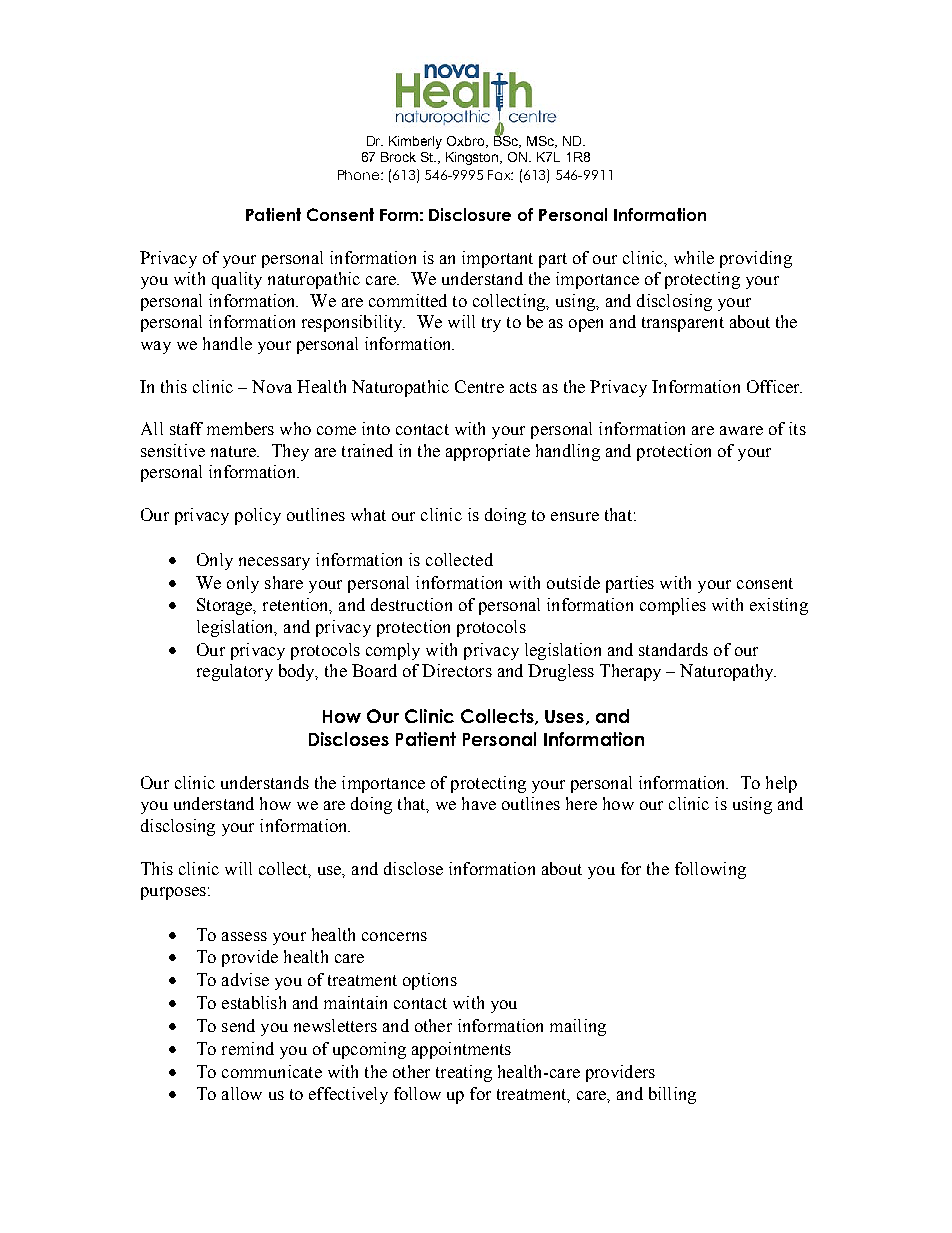 This screenshot has height=1233, width=952. What do you see at coordinates (473, 158) in the screenshot?
I see `Kingston` at bounding box center [473, 158].
